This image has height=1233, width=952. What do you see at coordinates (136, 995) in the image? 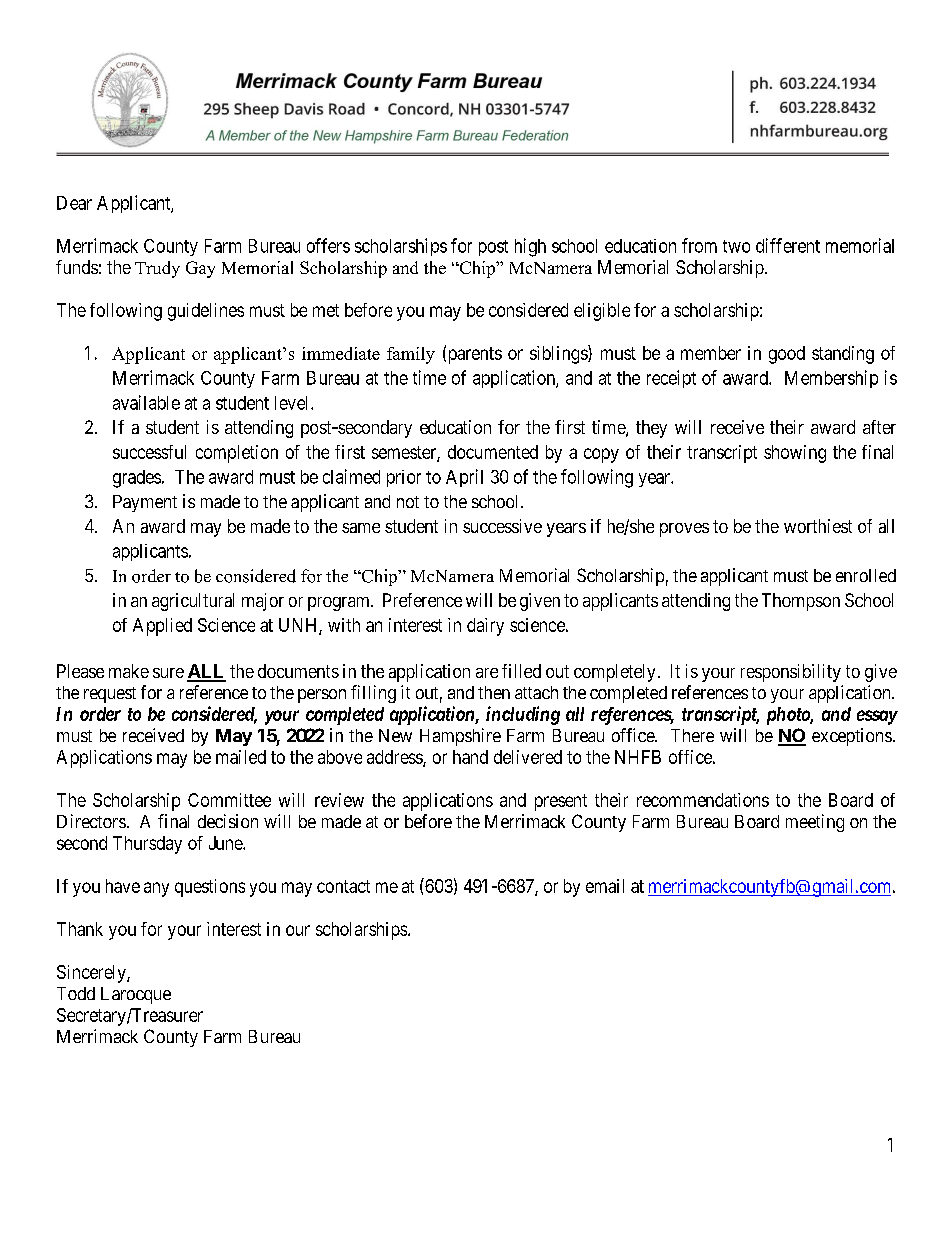
I see `Larocque` at bounding box center [136, 995].
